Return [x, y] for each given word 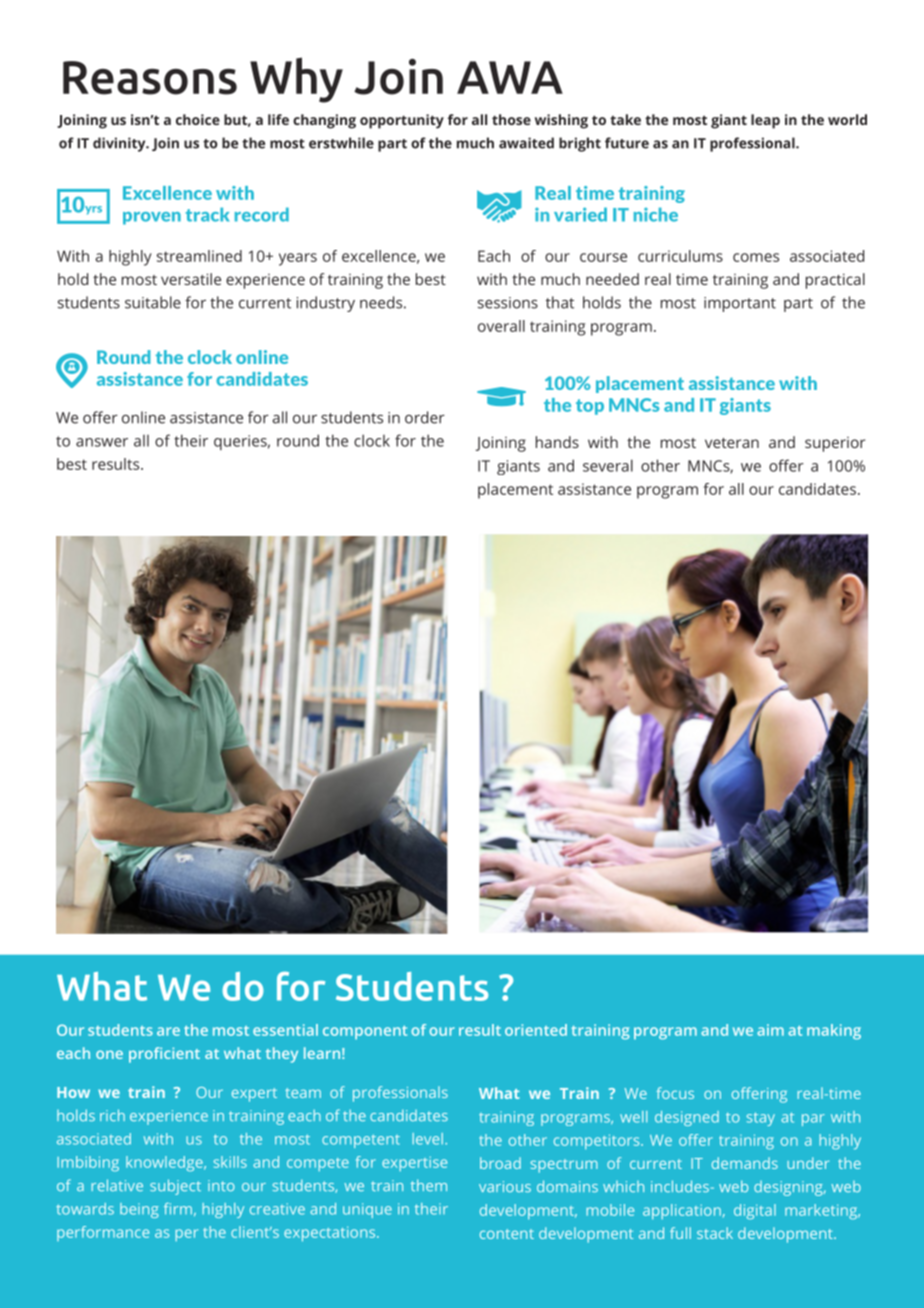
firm [178, 1209]
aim [770, 1030]
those [511, 119]
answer [102, 442]
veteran [732, 443]
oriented [536, 1030]
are [168, 1031]
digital [755, 1212]
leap [765, 121]
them [429, 1185]
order [425, 417]
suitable [153, 302]
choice [198, 119]
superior [835, 444]
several [608, 465]
